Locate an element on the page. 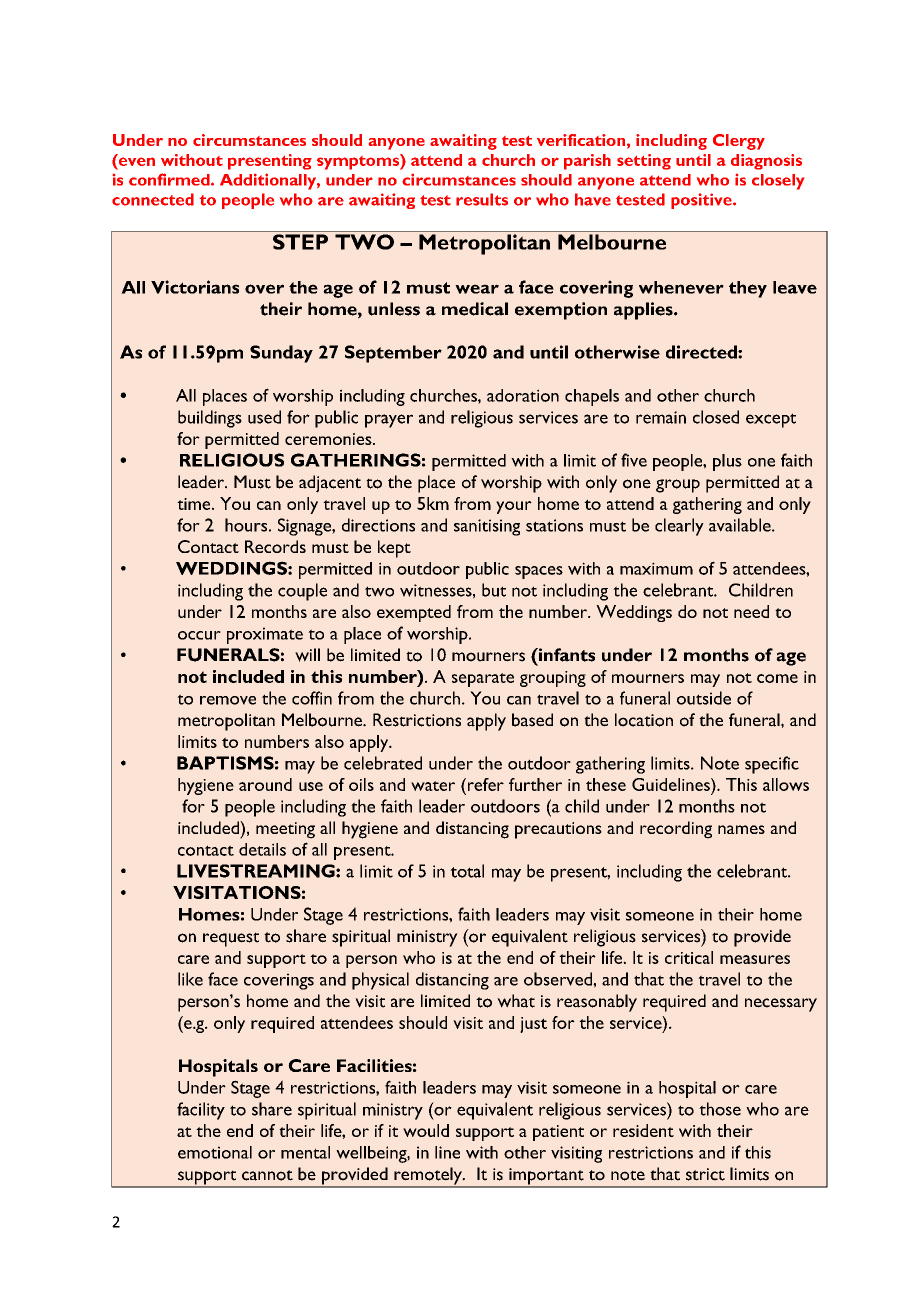 This page has width=924, height=1308. refer is located at coordinates (484, 784).
